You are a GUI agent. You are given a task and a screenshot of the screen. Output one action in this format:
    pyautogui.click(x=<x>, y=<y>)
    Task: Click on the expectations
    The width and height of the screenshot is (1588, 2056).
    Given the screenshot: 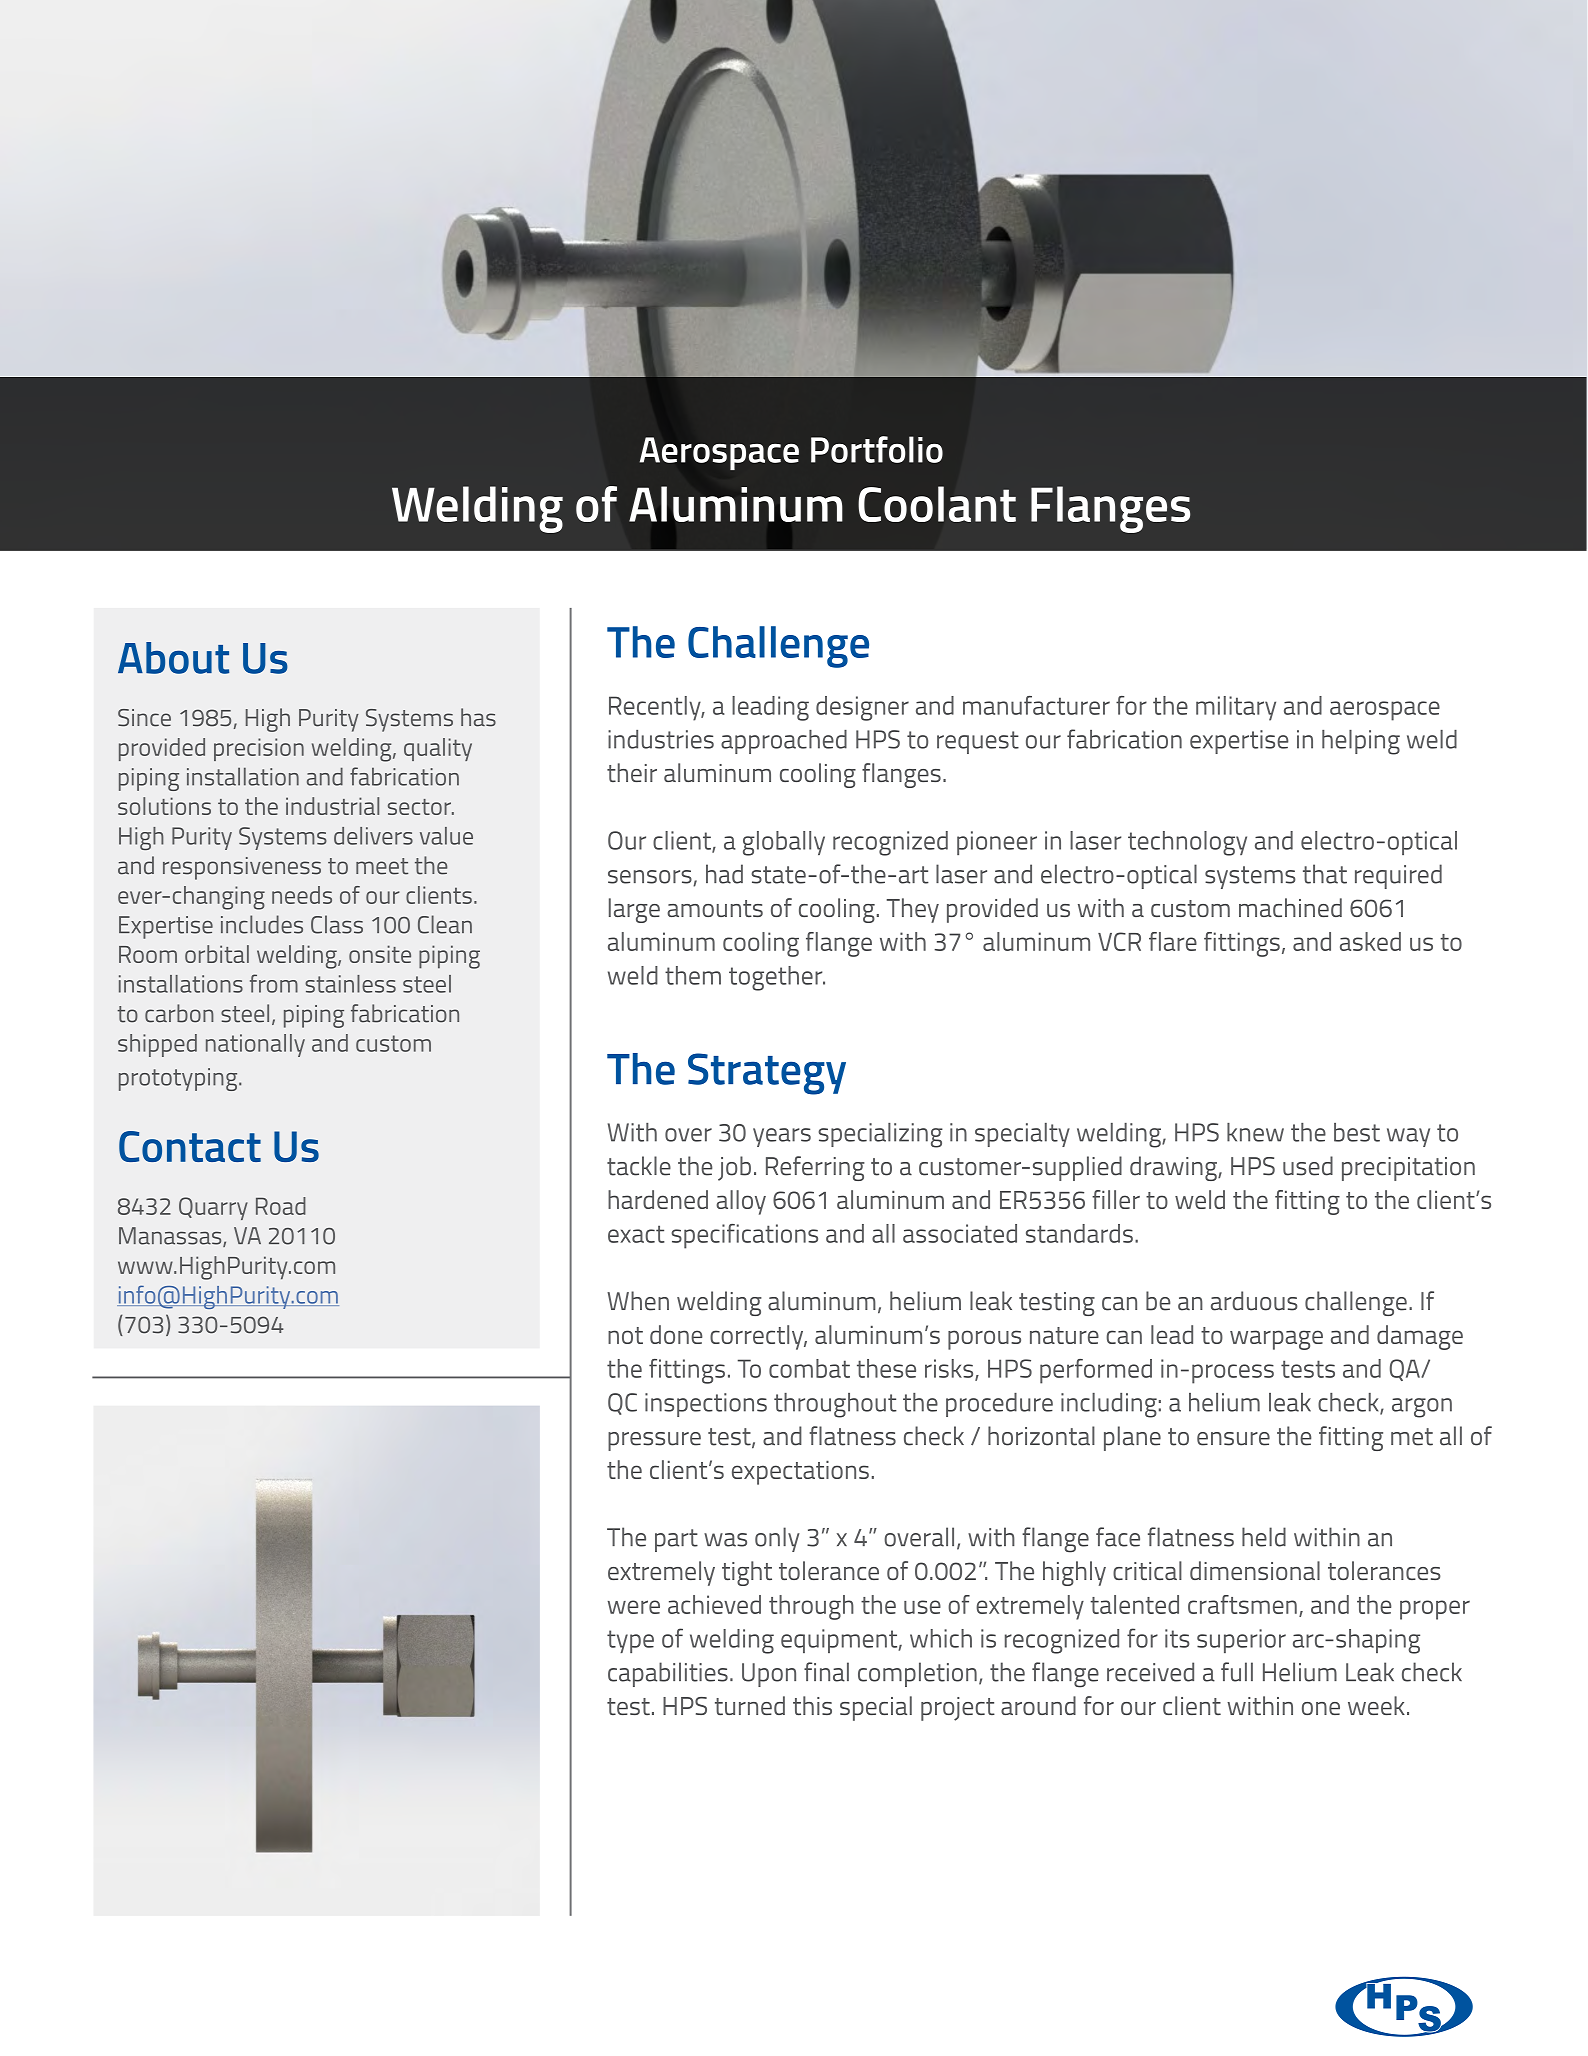 What is the action you would take?
    pyautogui.click(x=800, y=1472)
